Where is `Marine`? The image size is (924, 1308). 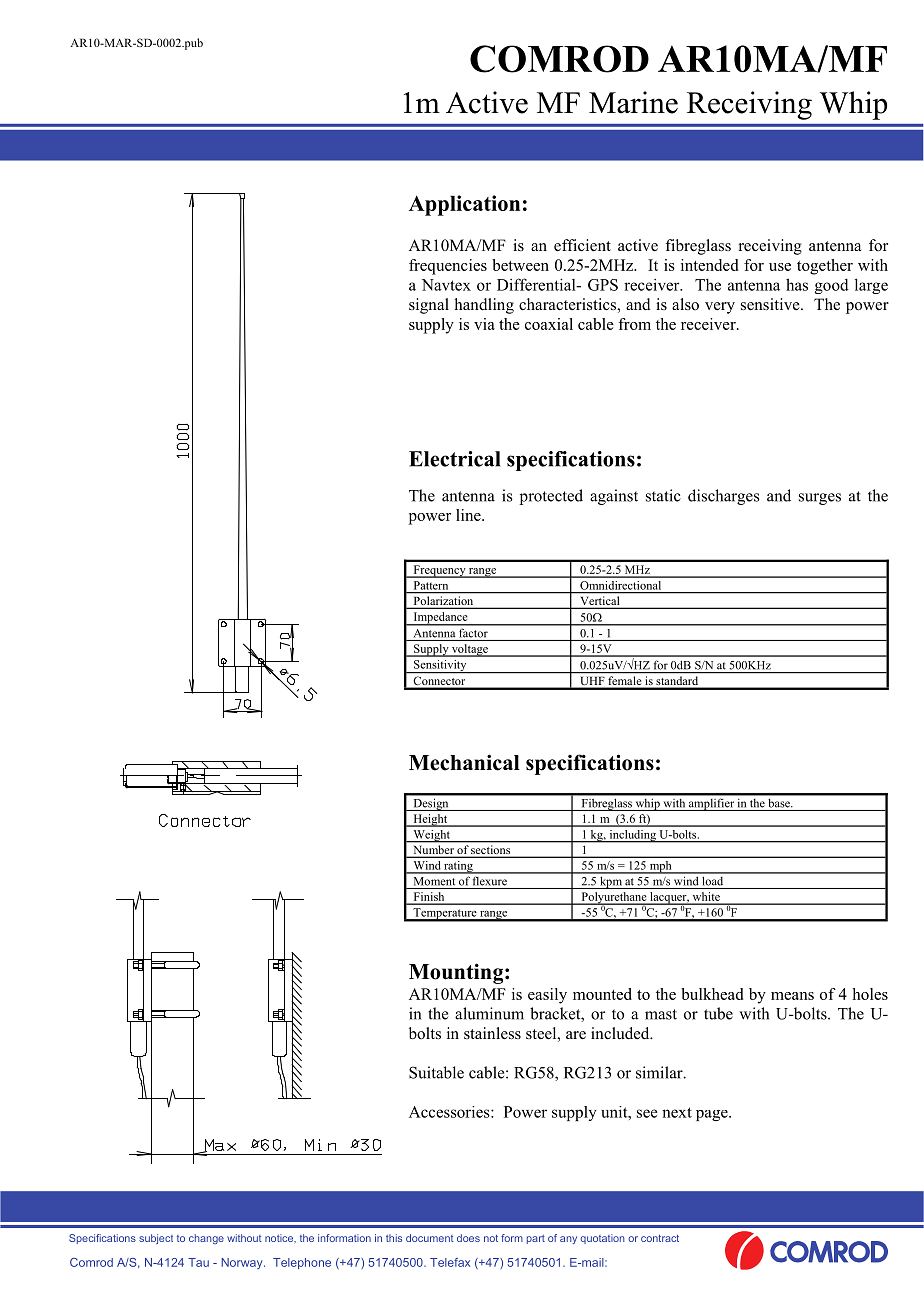 Marine is located at coordinates (633, 102).
